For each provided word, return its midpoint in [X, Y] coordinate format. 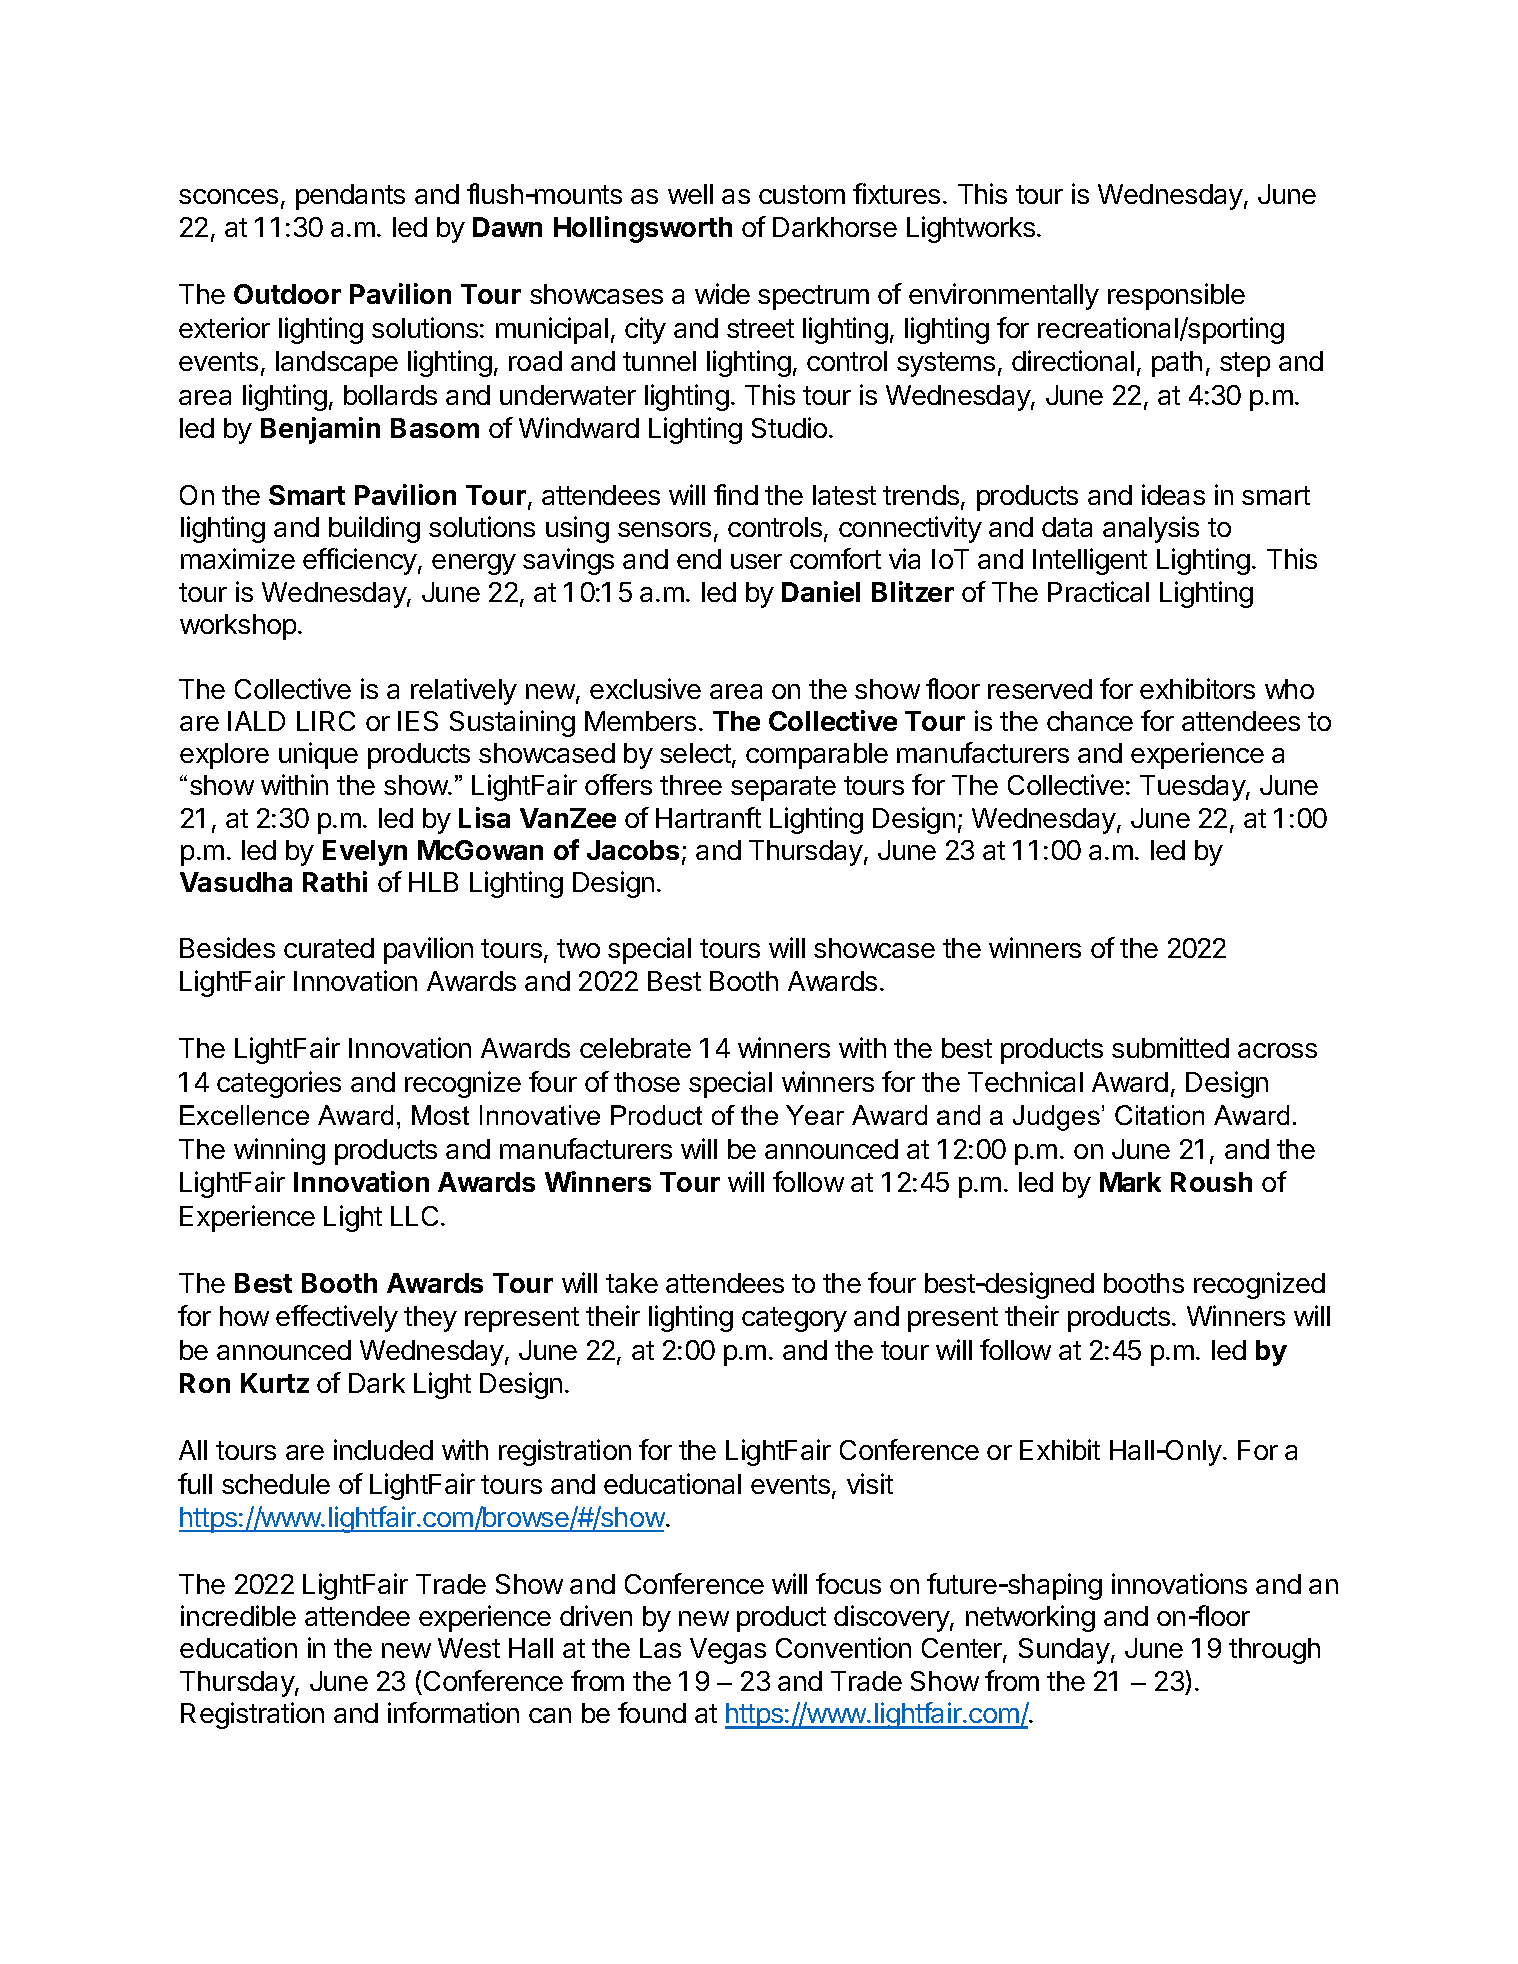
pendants [350, 197]
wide [722, 293]
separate [783, 788]
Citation [1159, 1115]
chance [1090, 721]
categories [279, 1084]
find [736, 494]
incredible [238, 1615]
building [374, 529]
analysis [1151, 529]
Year [815, 1115]
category [794, 1319]
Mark [1130, 1182]
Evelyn [365, 853]
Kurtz [275, 1383]
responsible [1176, 296]
